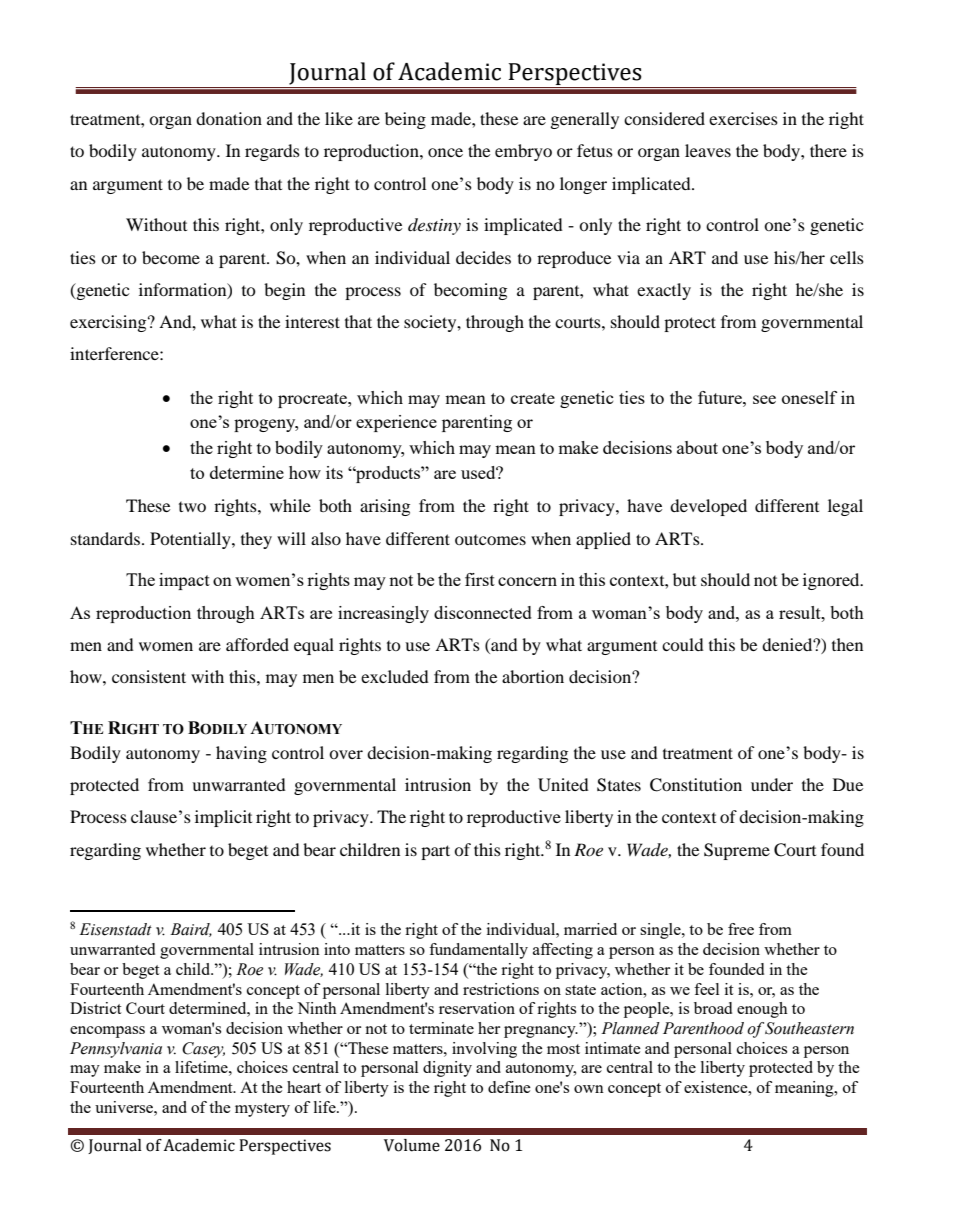  I want to click on Southeastern, so click(809, 1028).
